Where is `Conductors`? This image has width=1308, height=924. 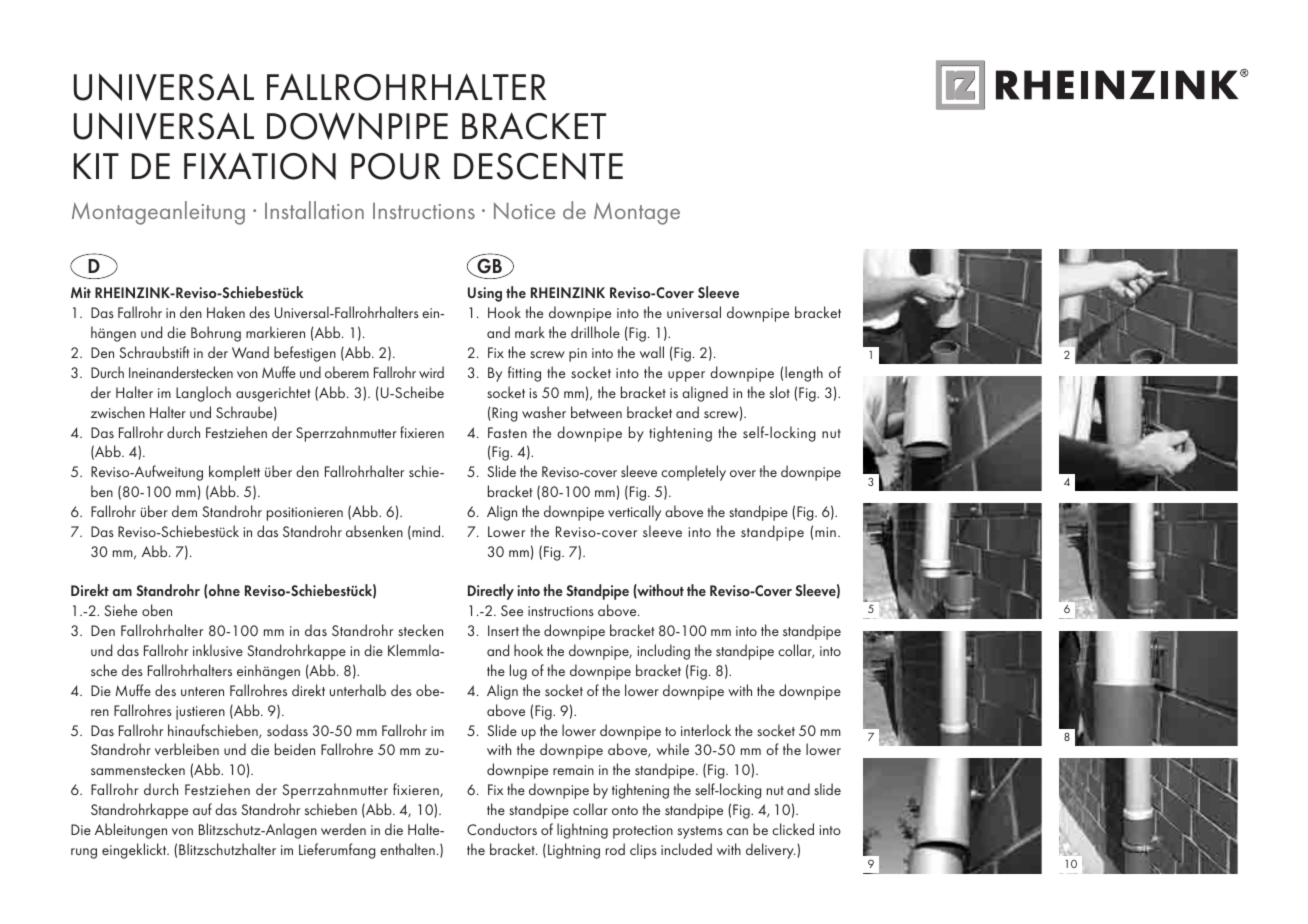
Conductors is located at coordinates (502, 829).
